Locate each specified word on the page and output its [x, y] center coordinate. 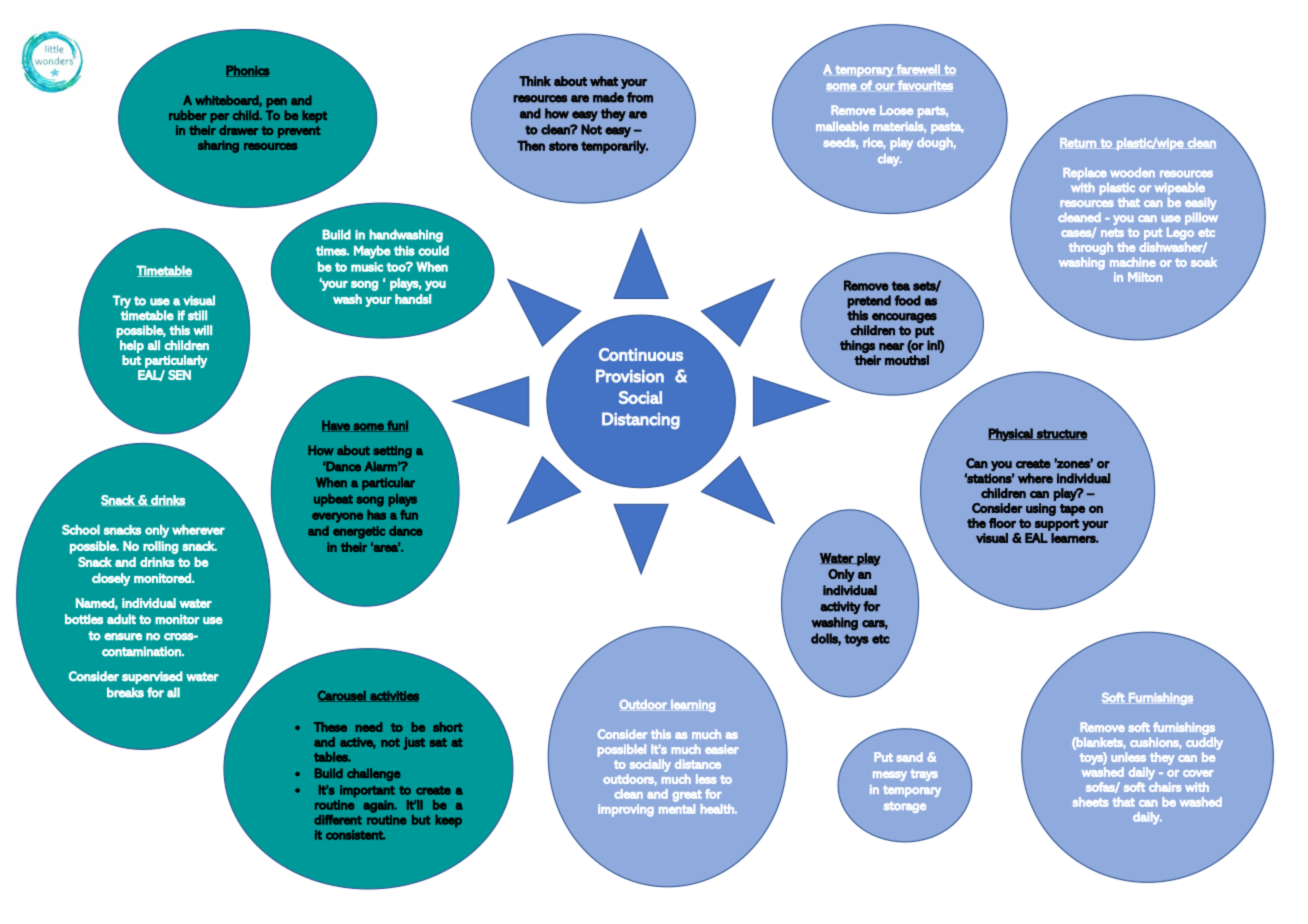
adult [121, 619]
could [433, 250]
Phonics [248, 71]
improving [626, 810]
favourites [925, 85]
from [640, 97]
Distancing [641, 420]
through [1091, 248]
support [1057, 525]
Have [337, 426]
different [338, 820]
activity [840, 607]
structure [1061, 434]
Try [122, 302]
